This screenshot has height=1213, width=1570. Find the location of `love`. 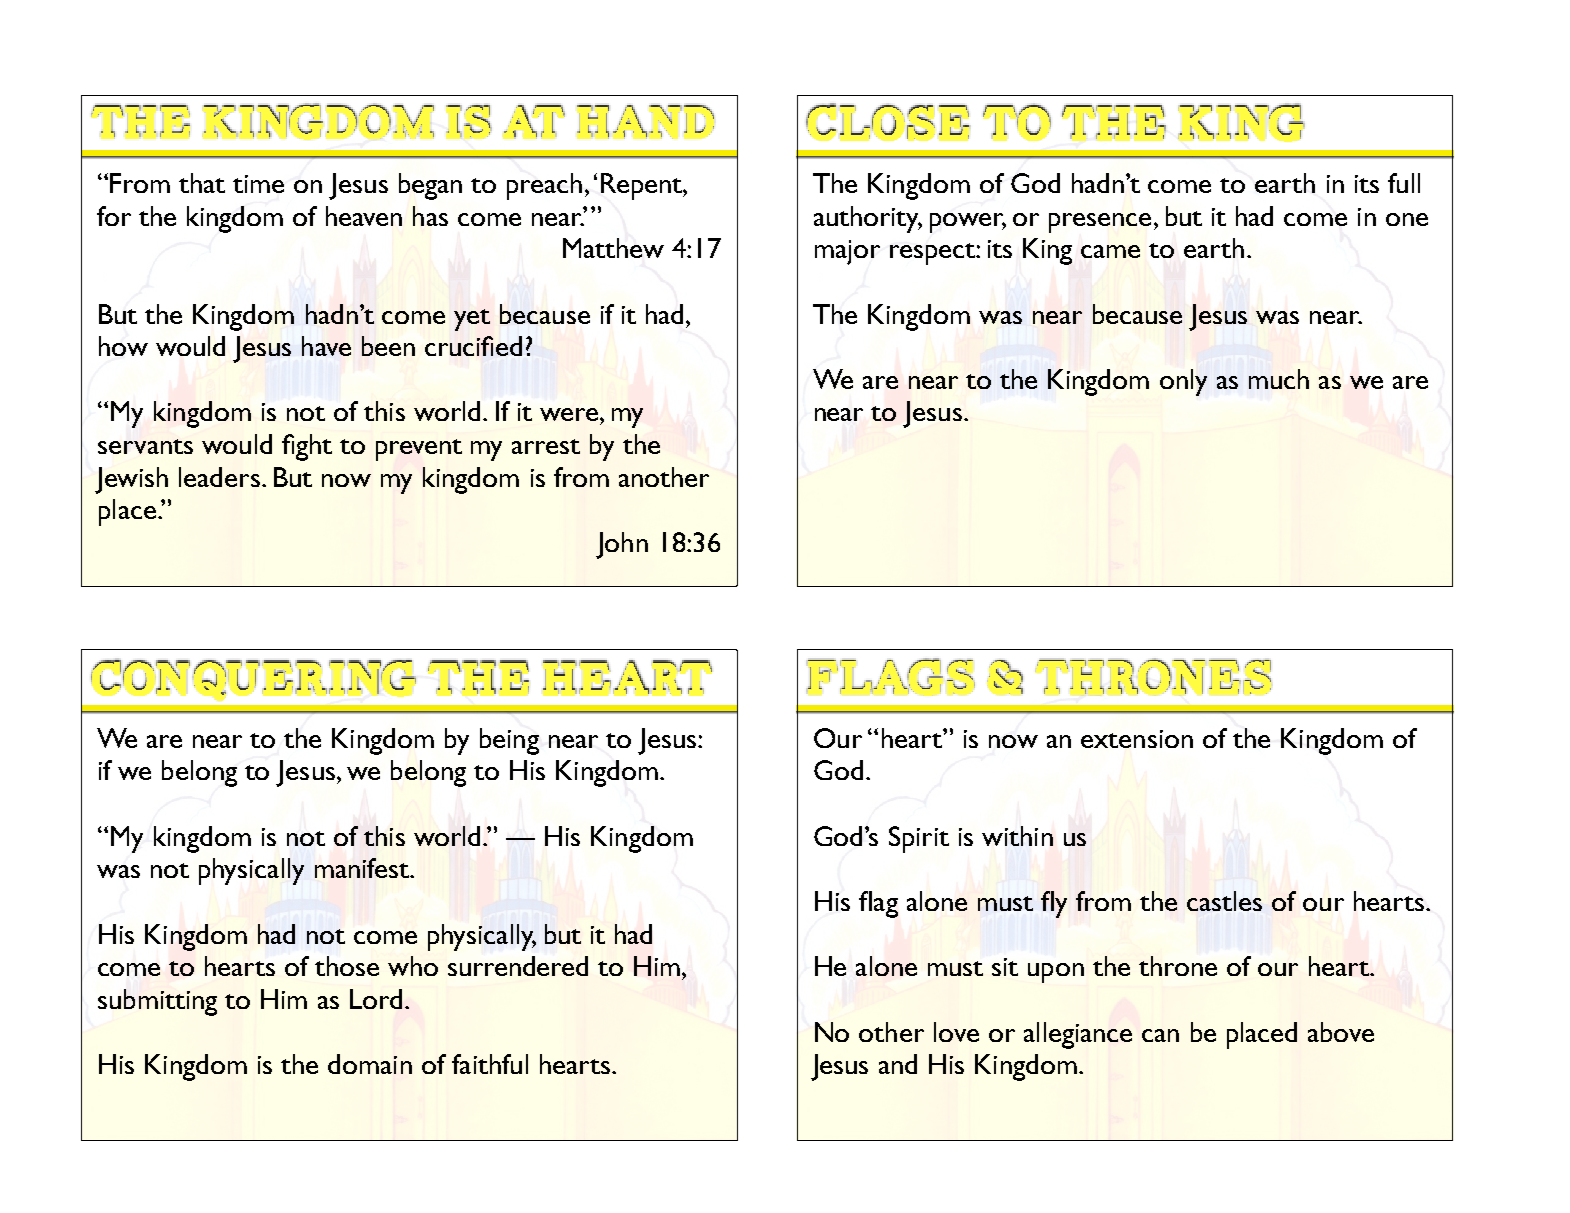

love is located at coordinates (956, 1032).
